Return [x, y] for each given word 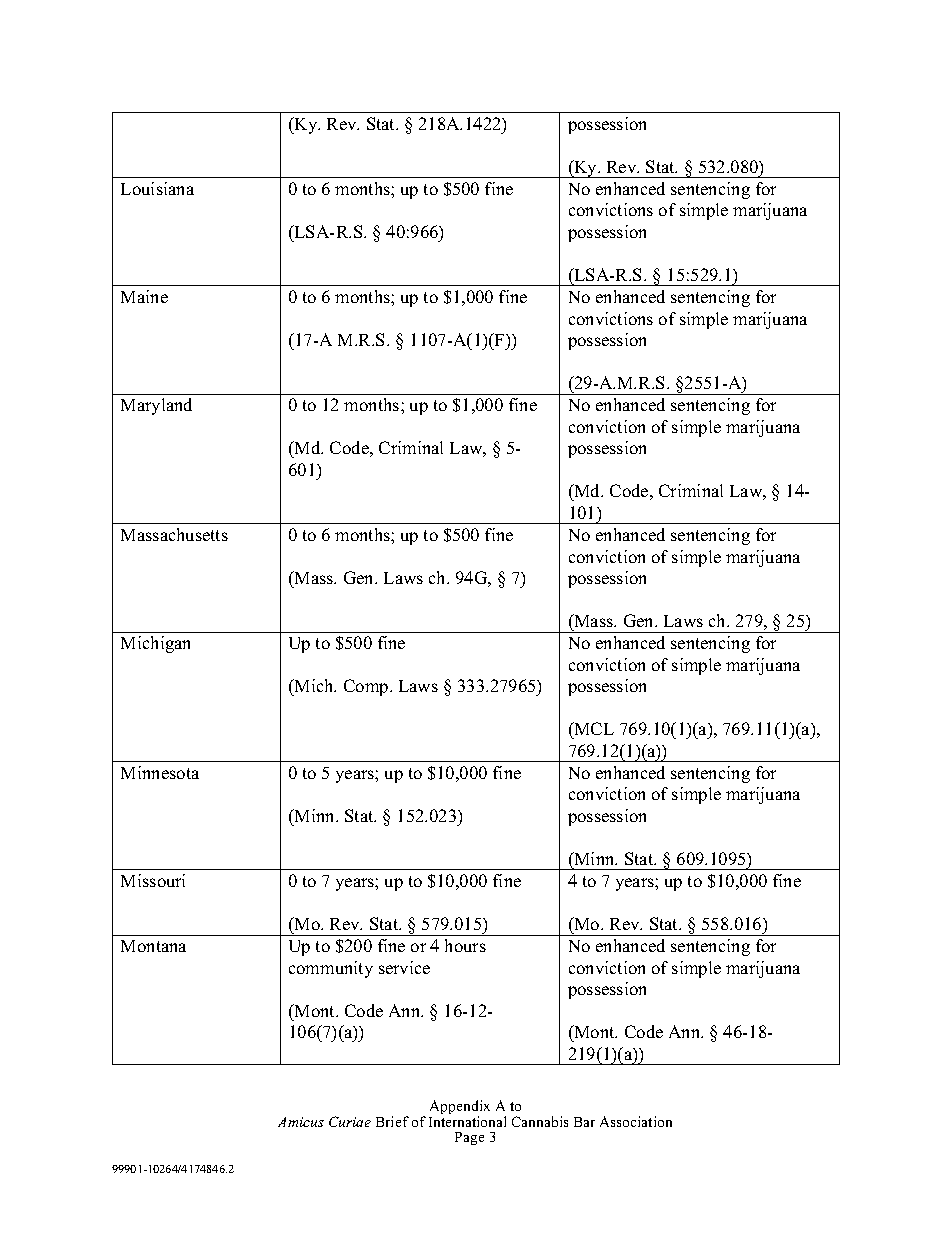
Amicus [301, 1122]
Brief [392, 1121]
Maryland [156, 406]
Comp [367, 687]
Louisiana [157, 188]
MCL [593, 728]
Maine [144, 296]
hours [465, 945]
